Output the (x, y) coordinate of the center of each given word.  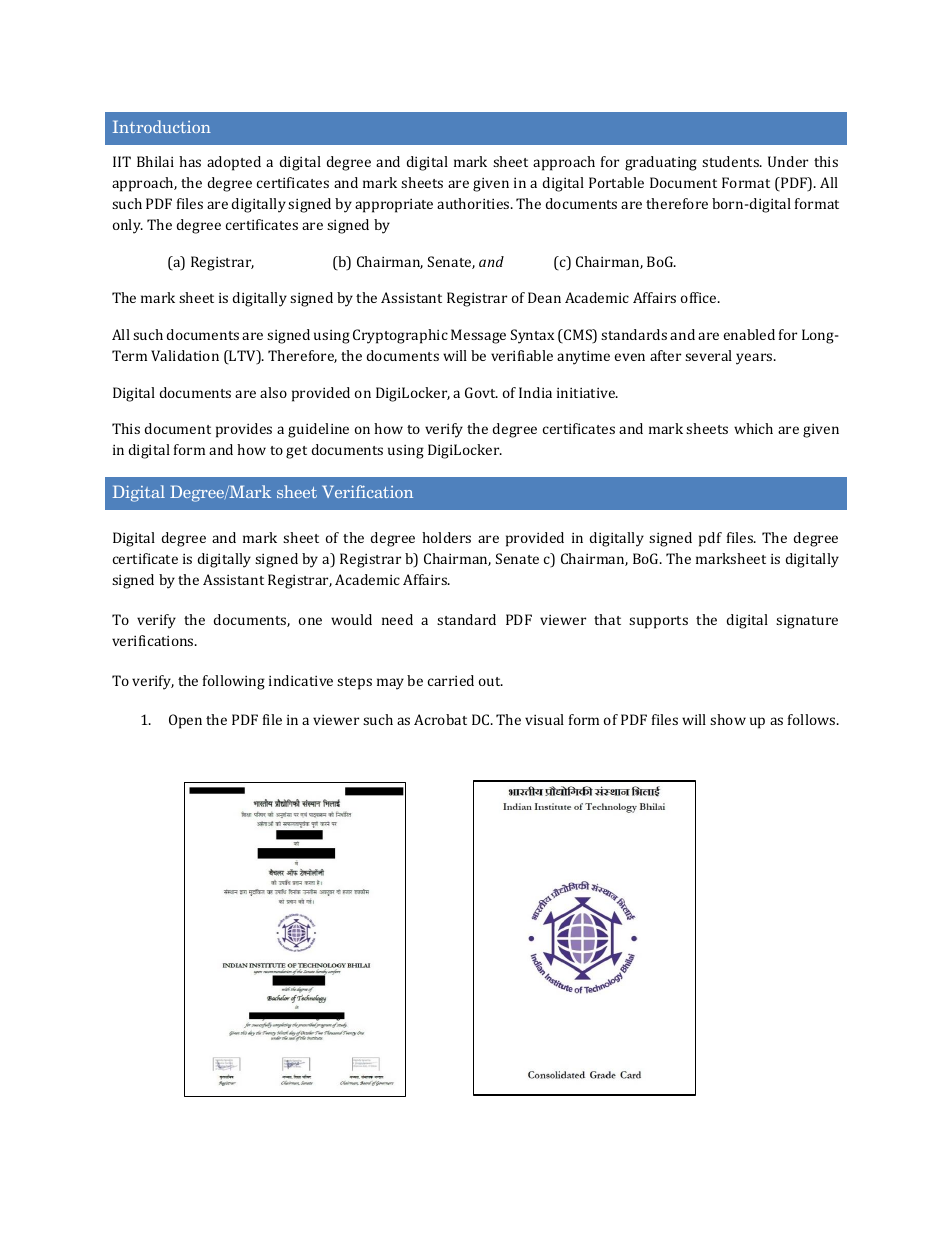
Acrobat (440, 719)
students (732, 161)
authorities (474, 203)
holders (446, 537)
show (728, 719)
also (273, 392)
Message (478, 336)
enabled (749, 334)
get (296, 452)
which (753, 428)
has (190, 161)
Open (185, 721)
